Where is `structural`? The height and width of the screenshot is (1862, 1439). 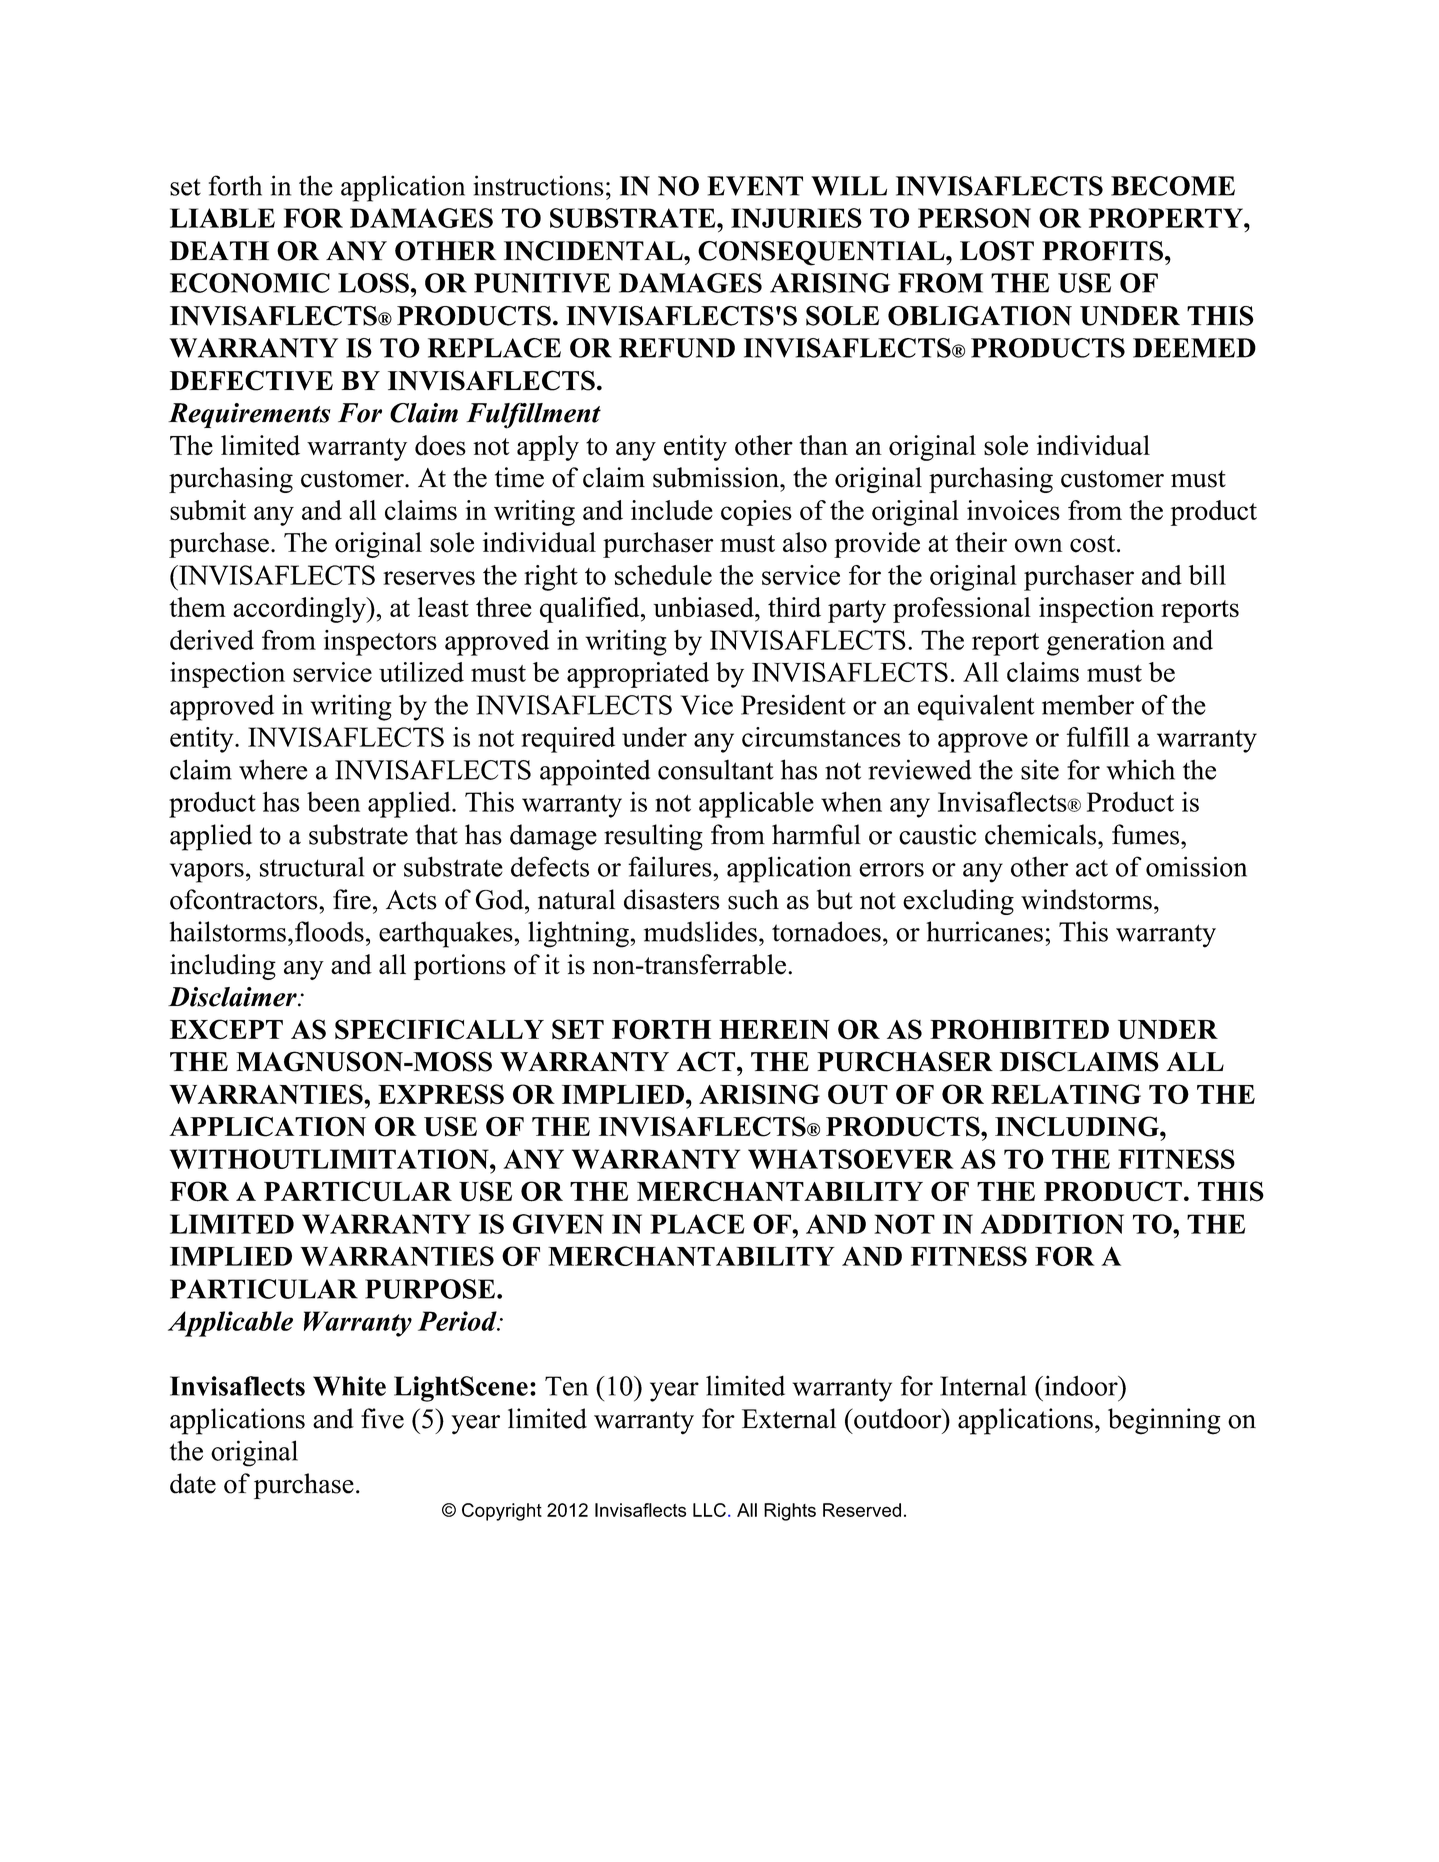
structural is located at coordinates (312, 867).
